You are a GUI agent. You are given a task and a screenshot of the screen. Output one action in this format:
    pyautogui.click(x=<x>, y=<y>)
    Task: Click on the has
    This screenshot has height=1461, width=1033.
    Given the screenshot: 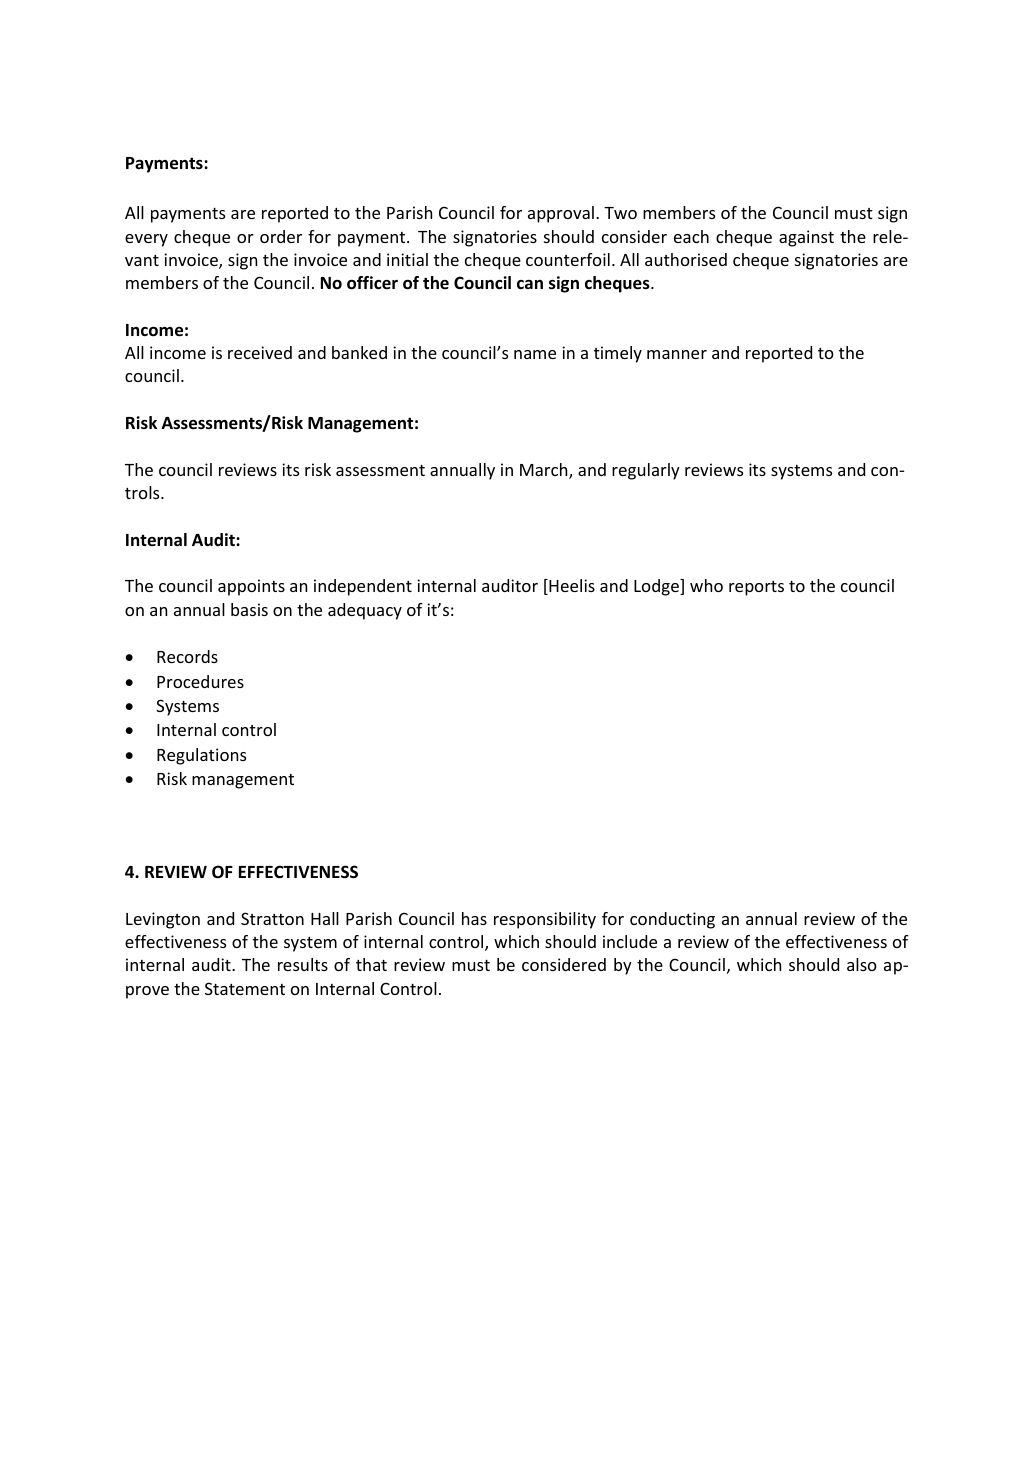 What is the action you would take?
    pyautogui.click(x=474, y=918)
